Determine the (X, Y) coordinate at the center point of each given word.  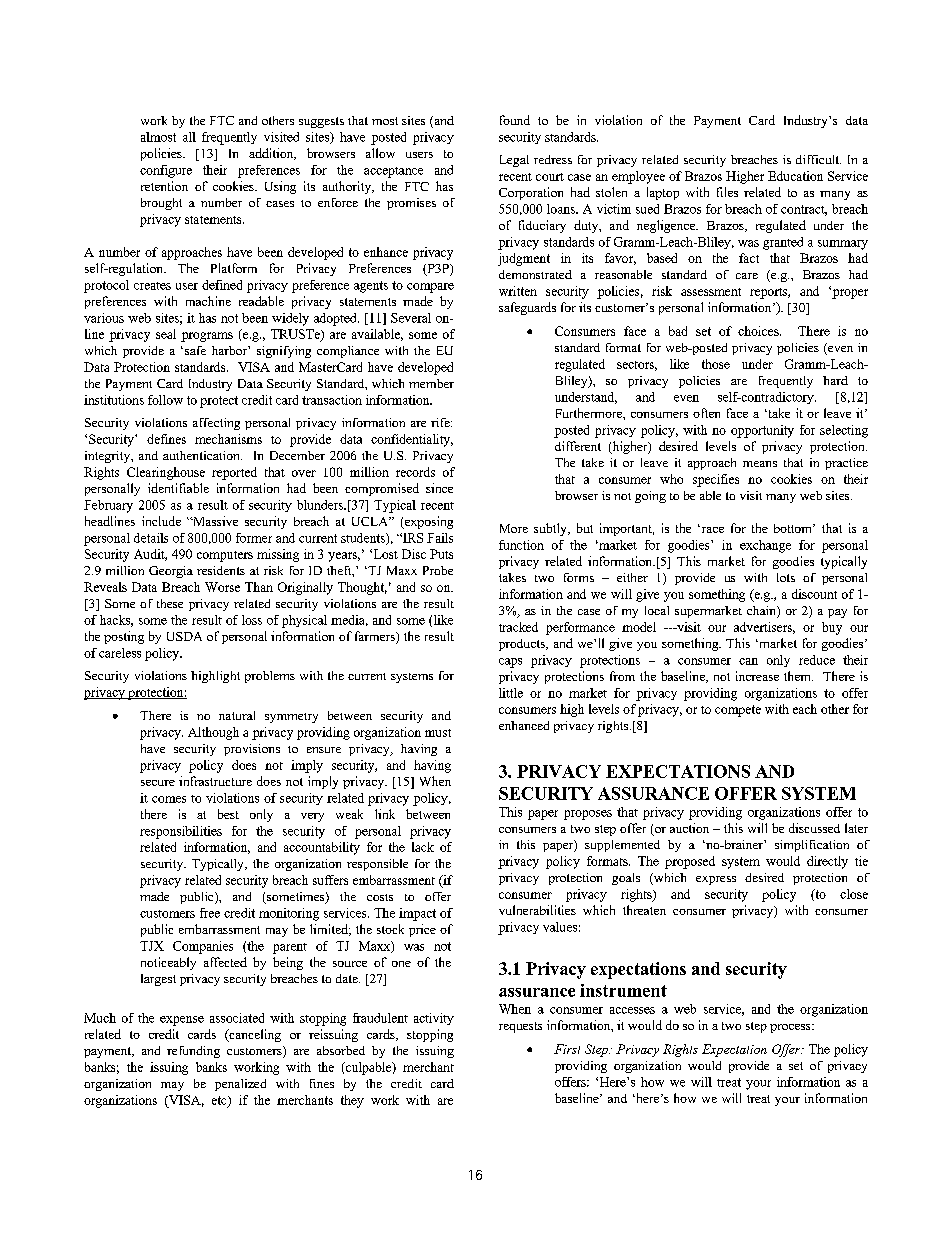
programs (207, 337)
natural (237, 715)
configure (166, 171)
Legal (514, 161)
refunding (193, 1052)
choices (759, 331)
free (210, 913)
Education (795, 176)
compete (738, 711)
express (716, 880)
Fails (440, 538)
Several (411, 318)
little (511, 693)
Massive (214, 521)
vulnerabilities (537, 910)
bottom (794, 528)
